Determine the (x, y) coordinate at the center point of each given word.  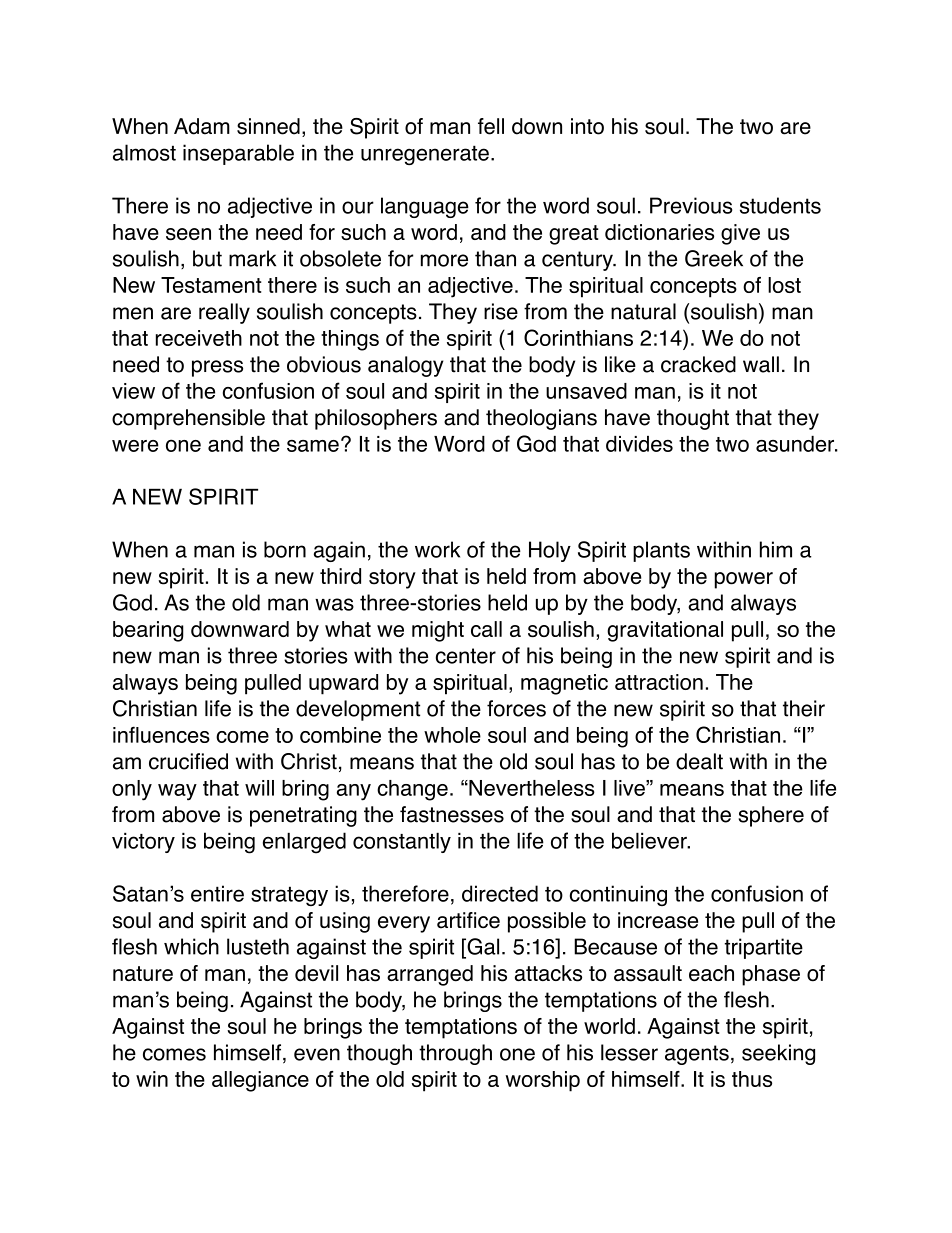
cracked (698, 364)
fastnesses (452, 814)
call (486, 629)
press (217, 368)
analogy (406, 366)
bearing (148, 631)
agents (697, 1055)
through (455, 1054)
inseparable (238, 154)
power (744, 580)
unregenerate (425, 155)
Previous (691, 205)
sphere (771, 816)
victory (143, 842)
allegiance (260, 1081)
